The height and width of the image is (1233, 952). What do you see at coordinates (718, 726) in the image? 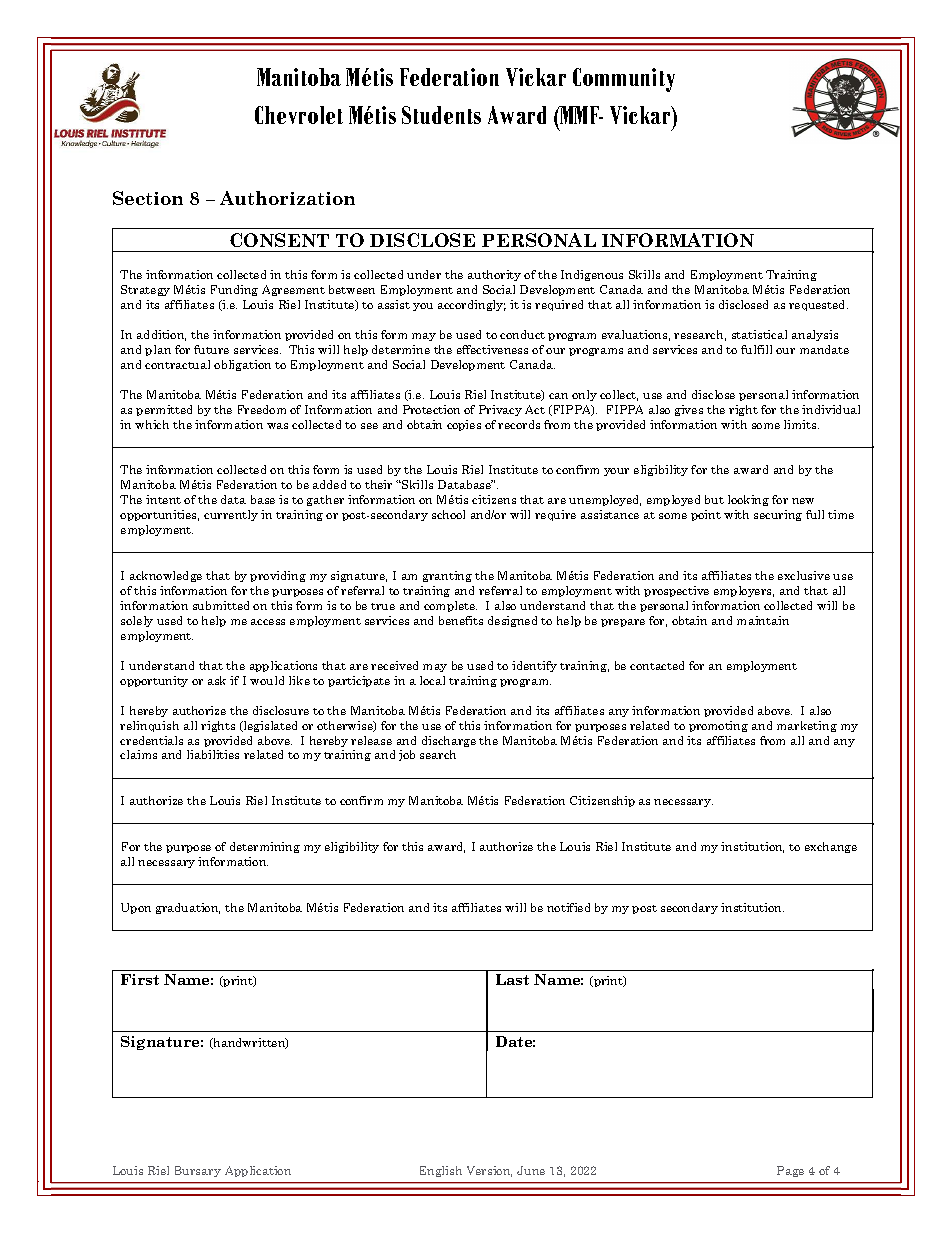
I see `promoting` at bounding box center [718, 726].
